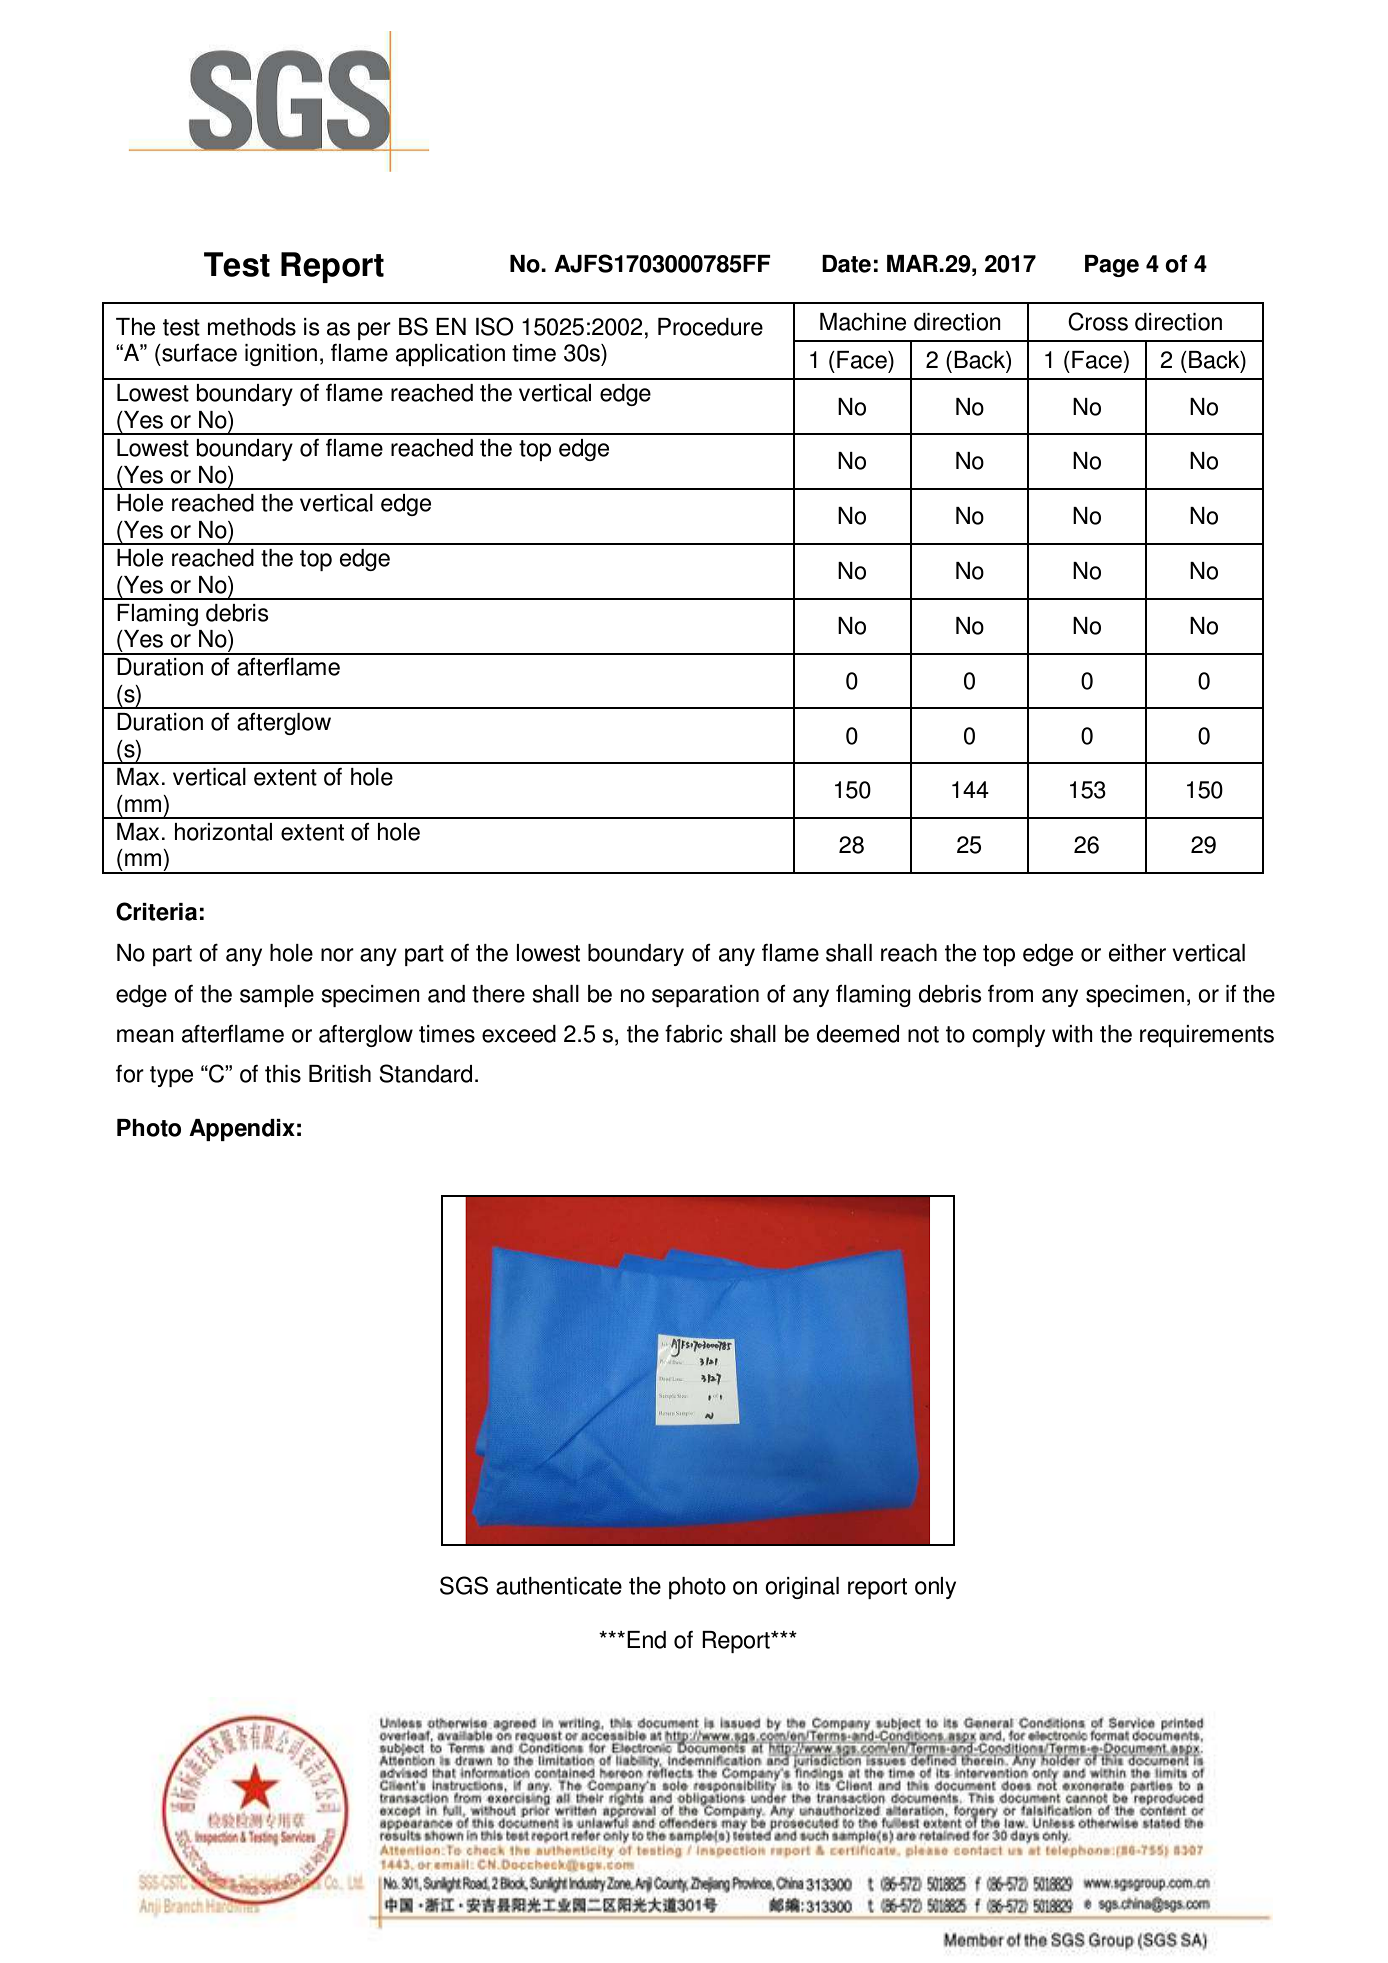 The height and width of the document is (1963, 1388). I want to click on application, so click(450, 355).
